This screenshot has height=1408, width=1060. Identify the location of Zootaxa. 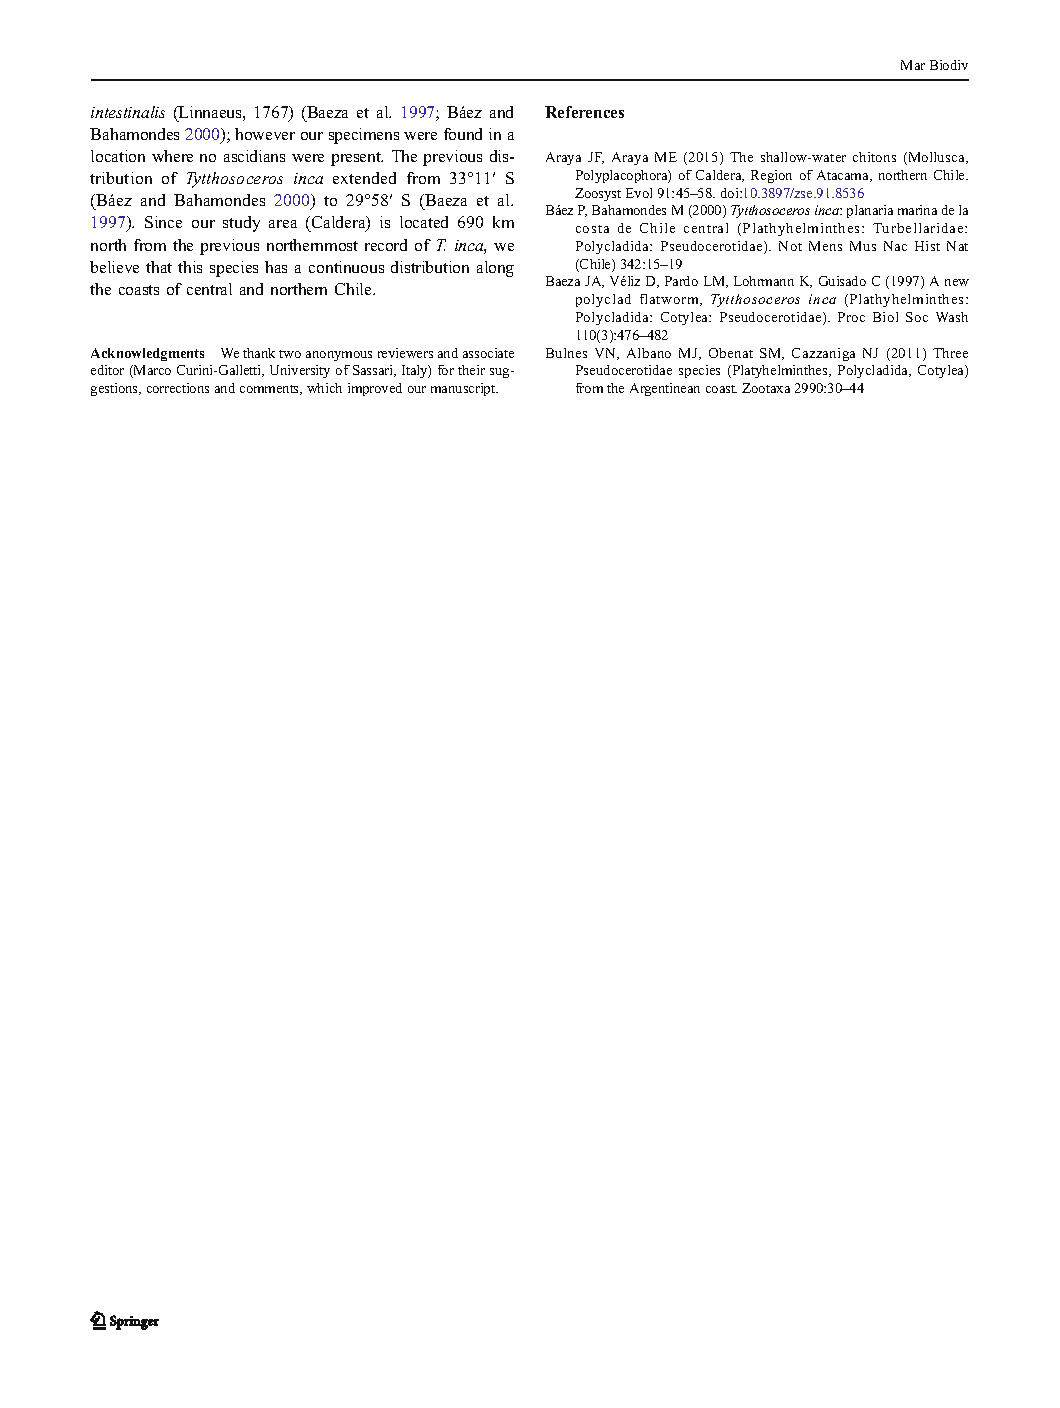
(766, 388).
